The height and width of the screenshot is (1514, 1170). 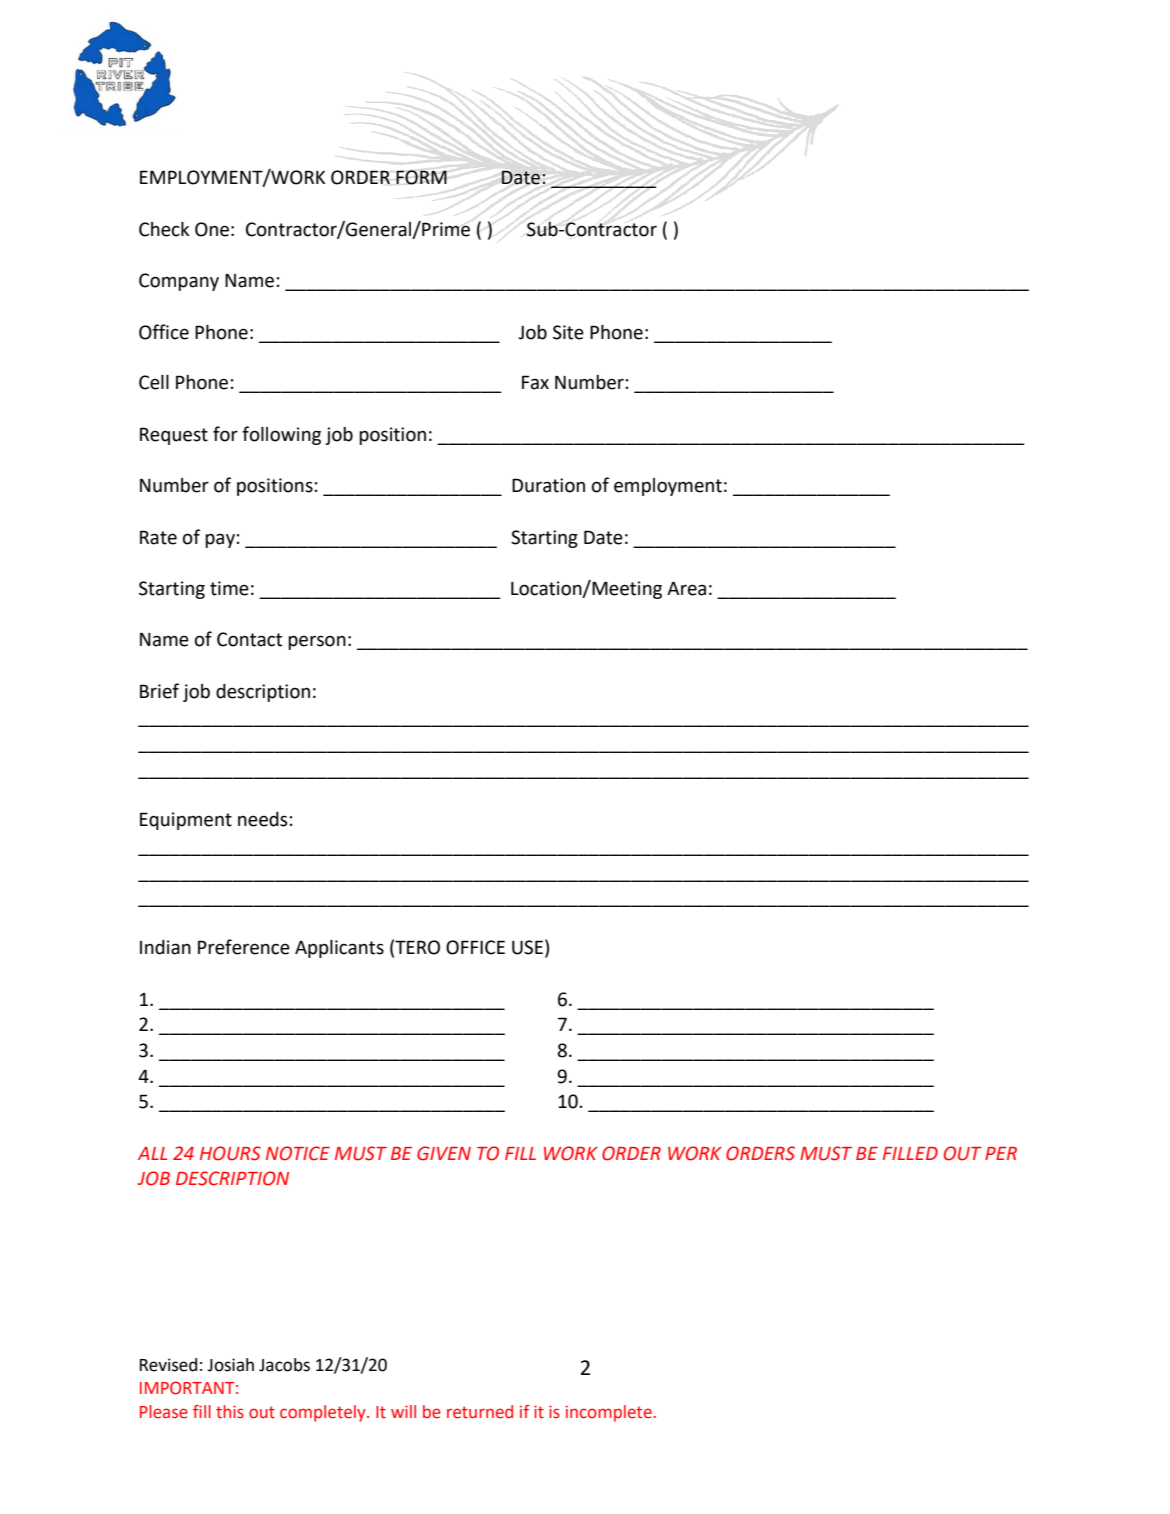 What do you see at coordinates (444, 1153) in the screenshot?
I see `GIVEN` at bounding box center [444, 1153].
